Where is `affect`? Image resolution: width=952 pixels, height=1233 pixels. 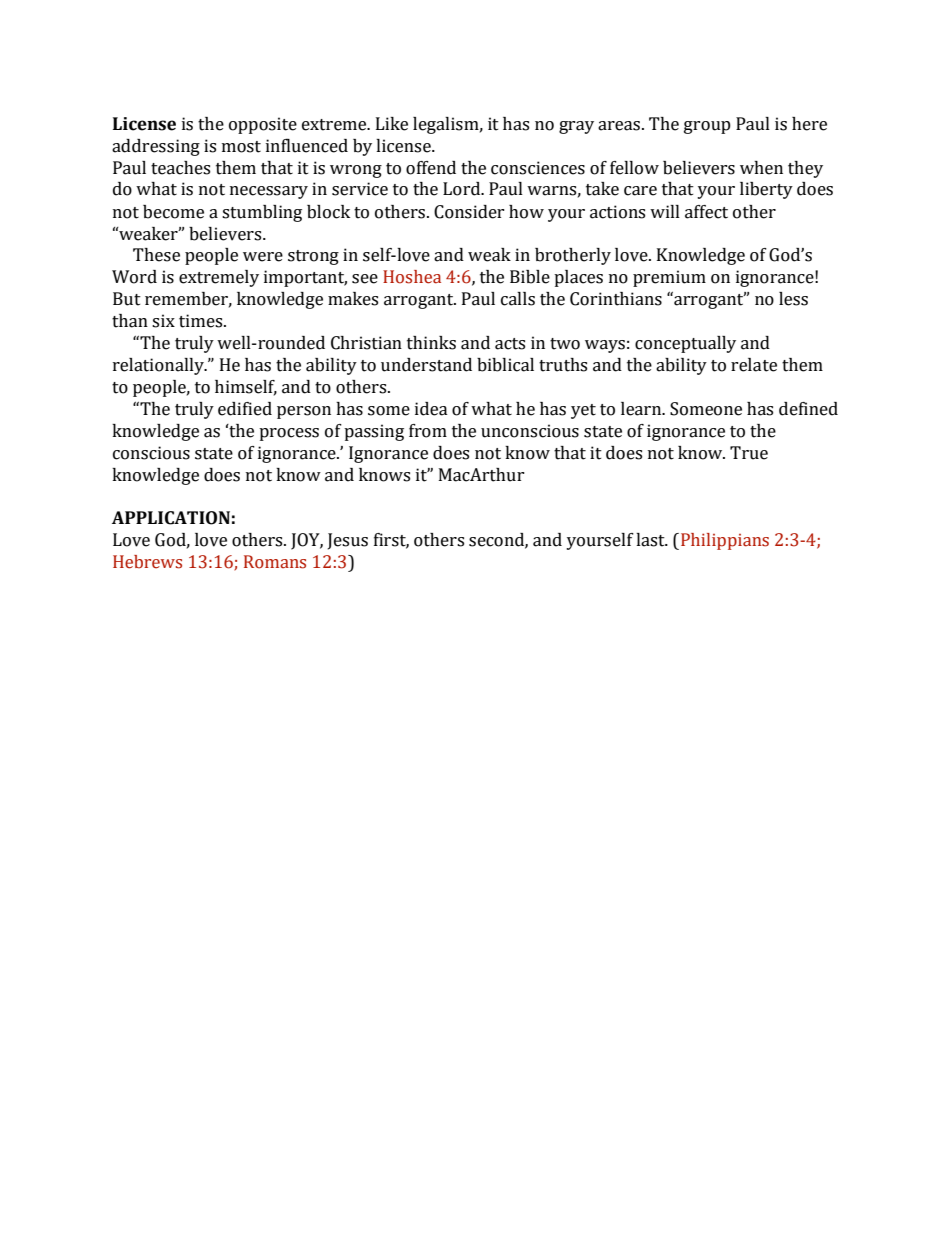 affect is located at coordinates (706, 212).
